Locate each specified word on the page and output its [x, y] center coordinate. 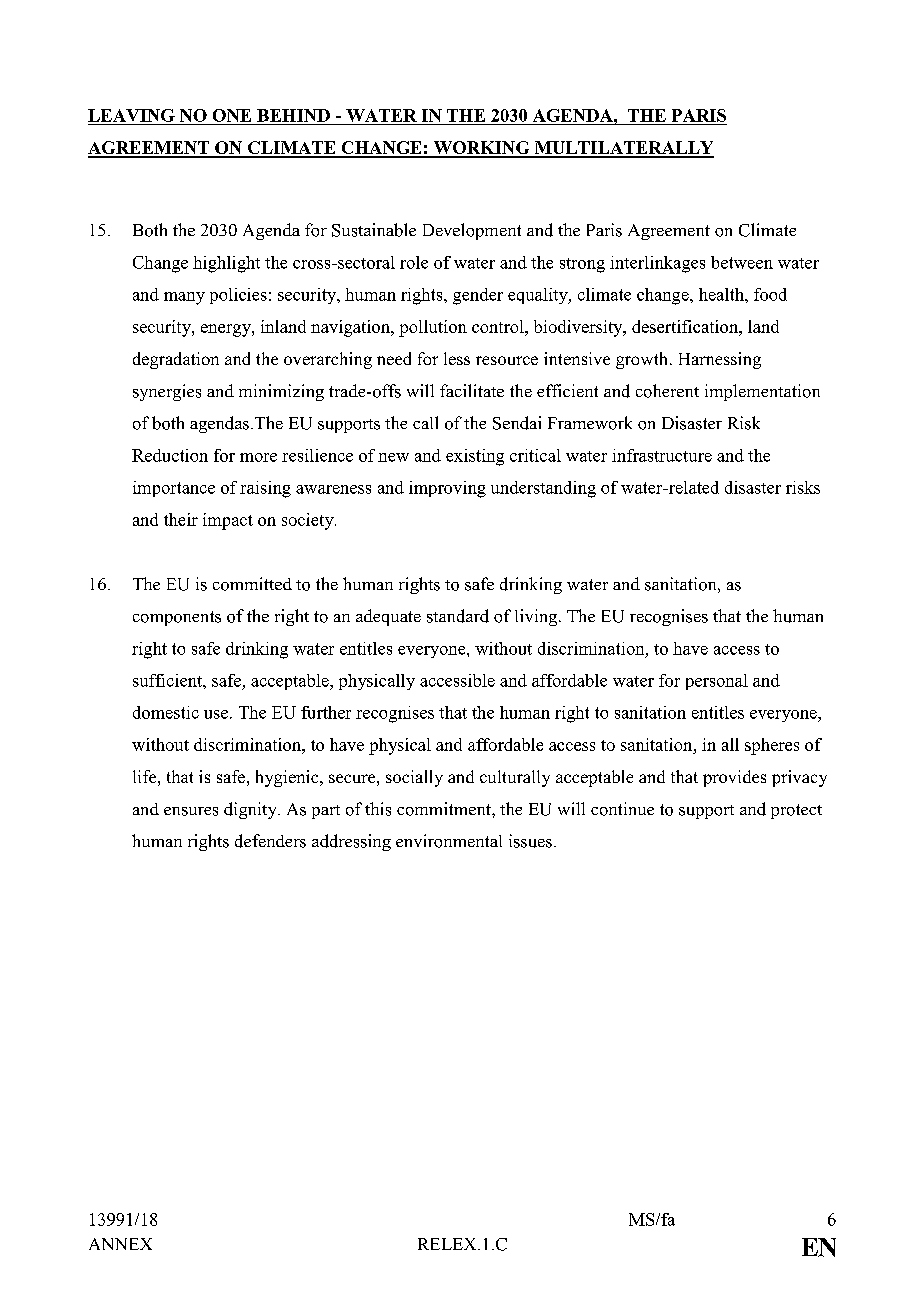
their [181, 519]
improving [447, 489]
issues [530, 841]
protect [796, 811]
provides [734, 778]
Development [472, 231]
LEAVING [131, 115]
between [742, 262]
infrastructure [662, 455]
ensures [191, 811]
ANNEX [120, 1244]
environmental [449, 841]
